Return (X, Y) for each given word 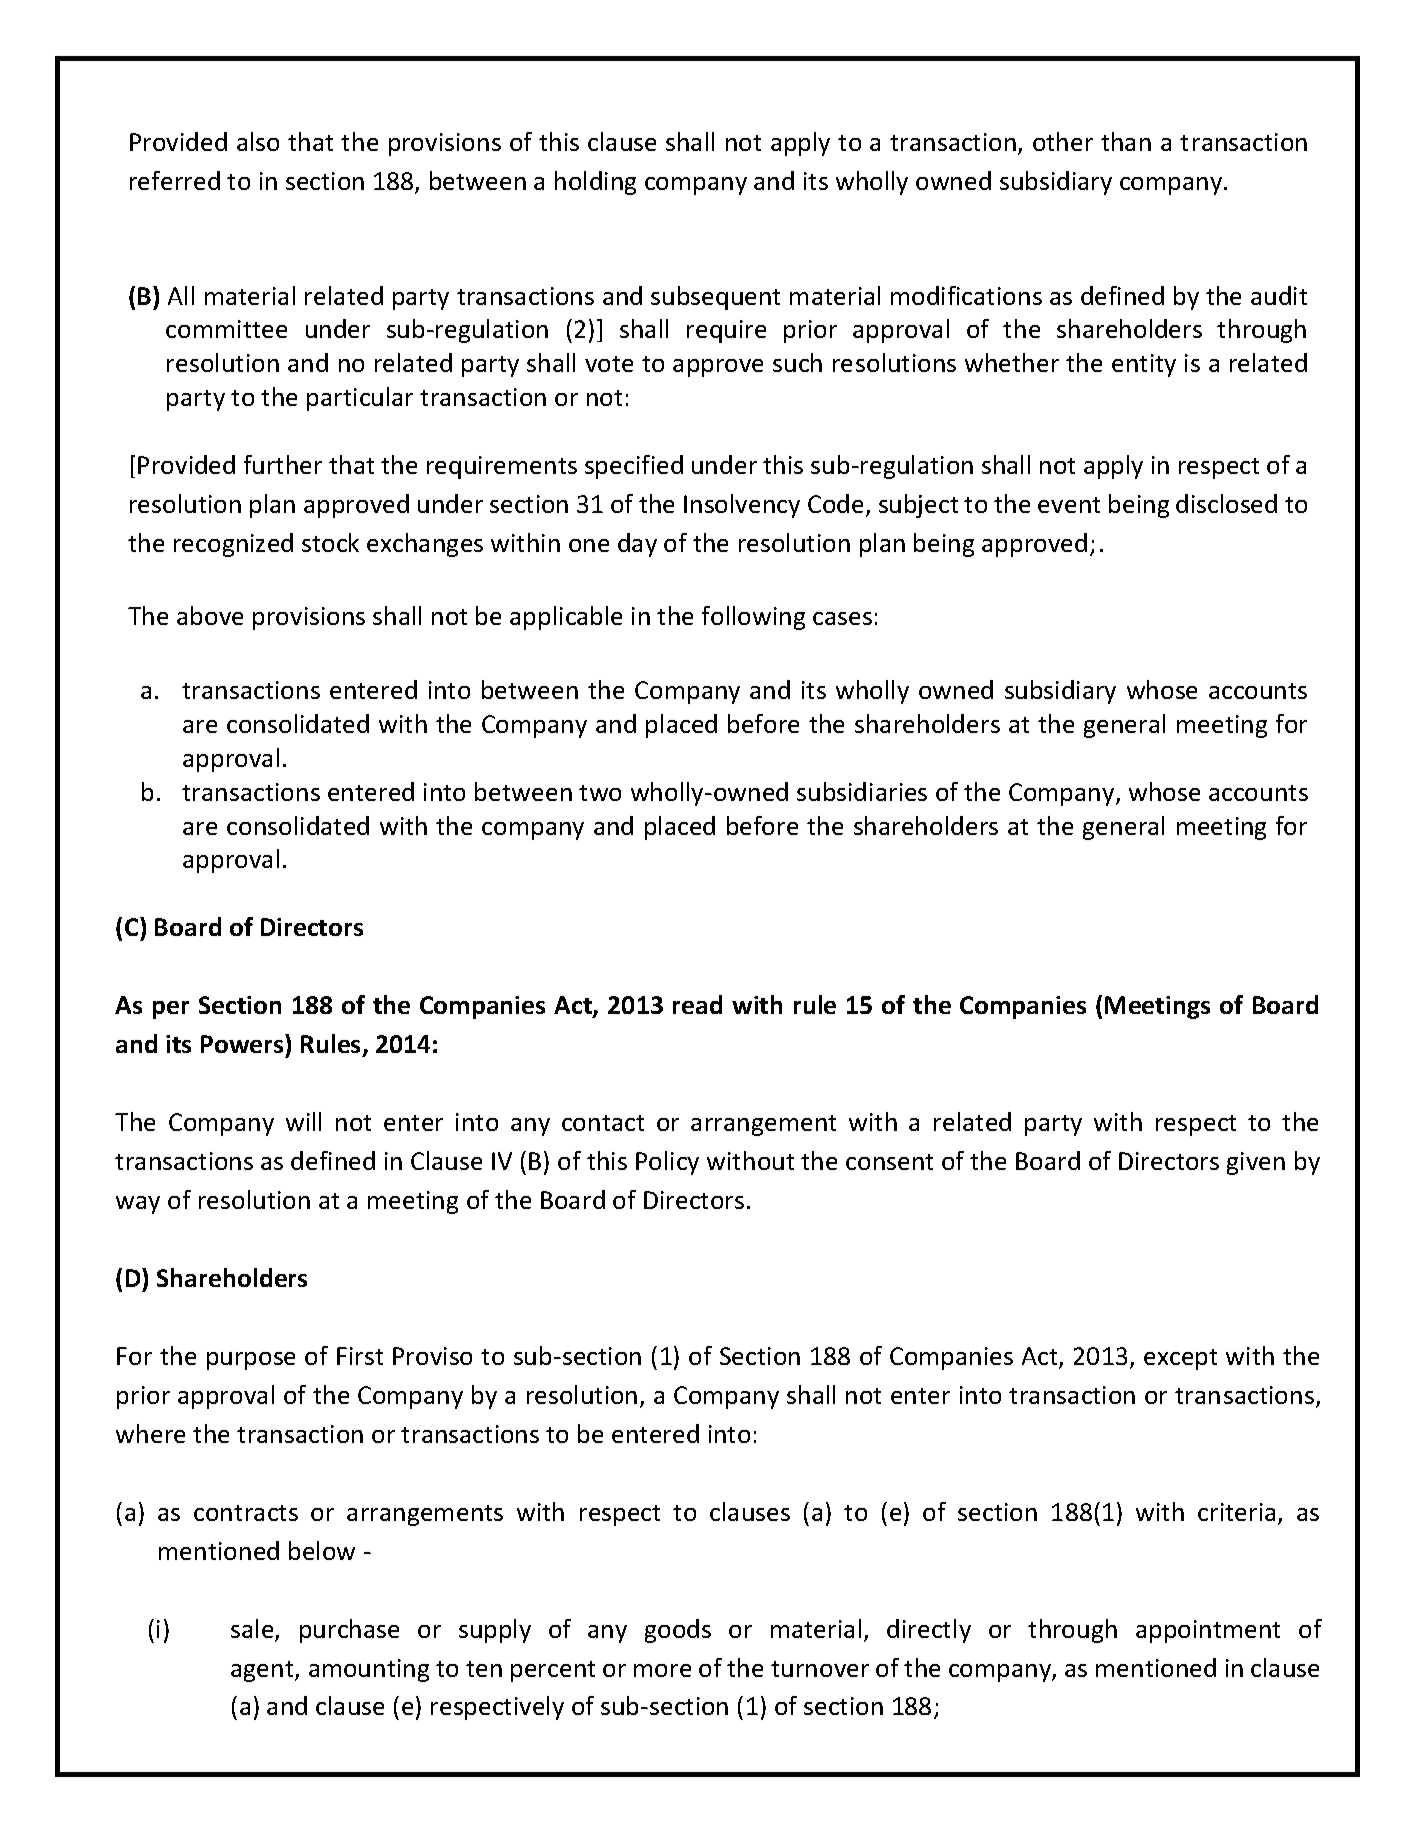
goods (678, 1631)
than (1126, 141)
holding (595, 183)
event (1069, 505)
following (753, 618)
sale (253, 1630)
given (1256, 1163)
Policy (667, 1163)
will (303, 1121)
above (210, 615)
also (258, 141)
